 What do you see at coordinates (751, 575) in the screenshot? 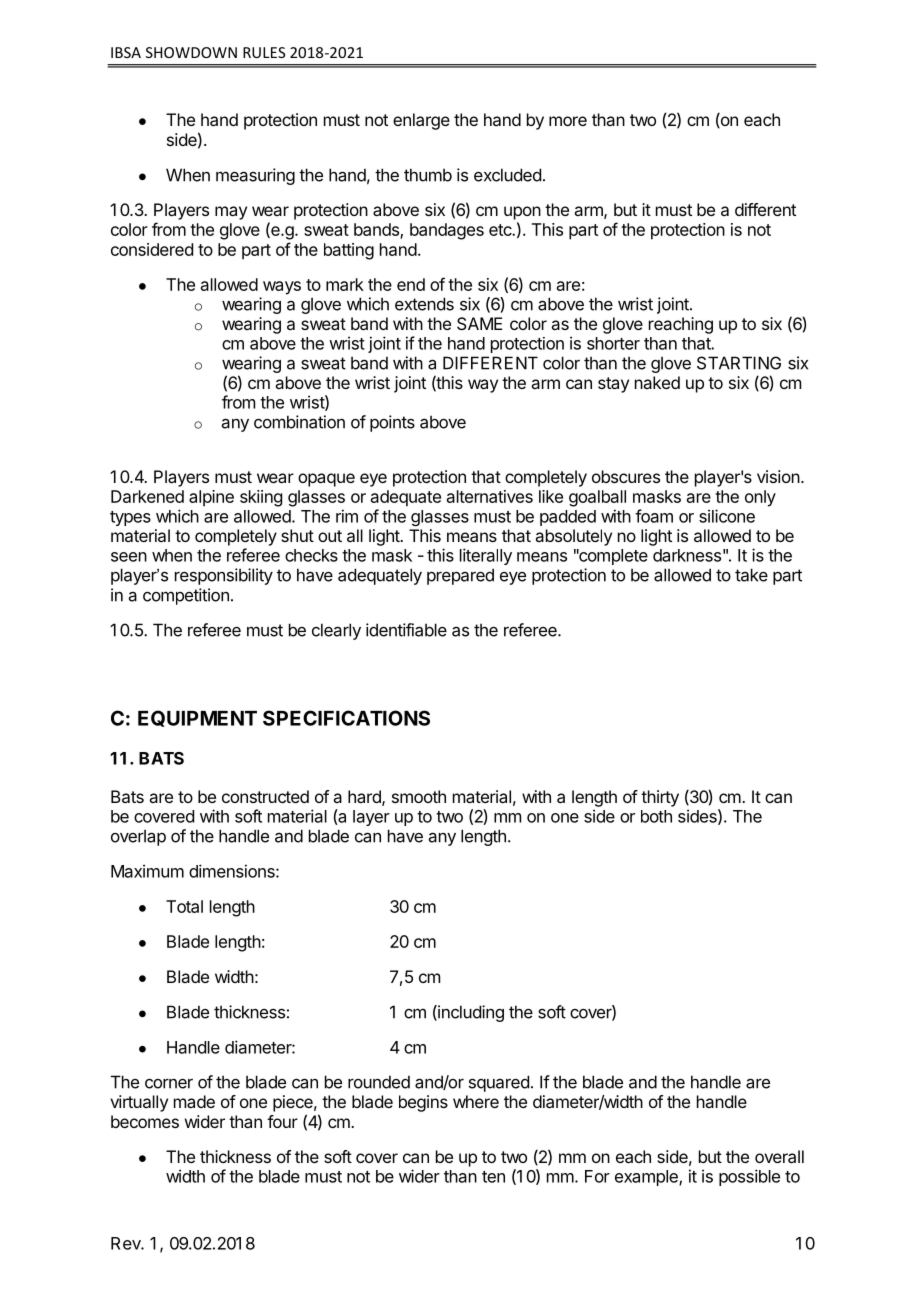
I see `take` at bounding box center [751, 575].
